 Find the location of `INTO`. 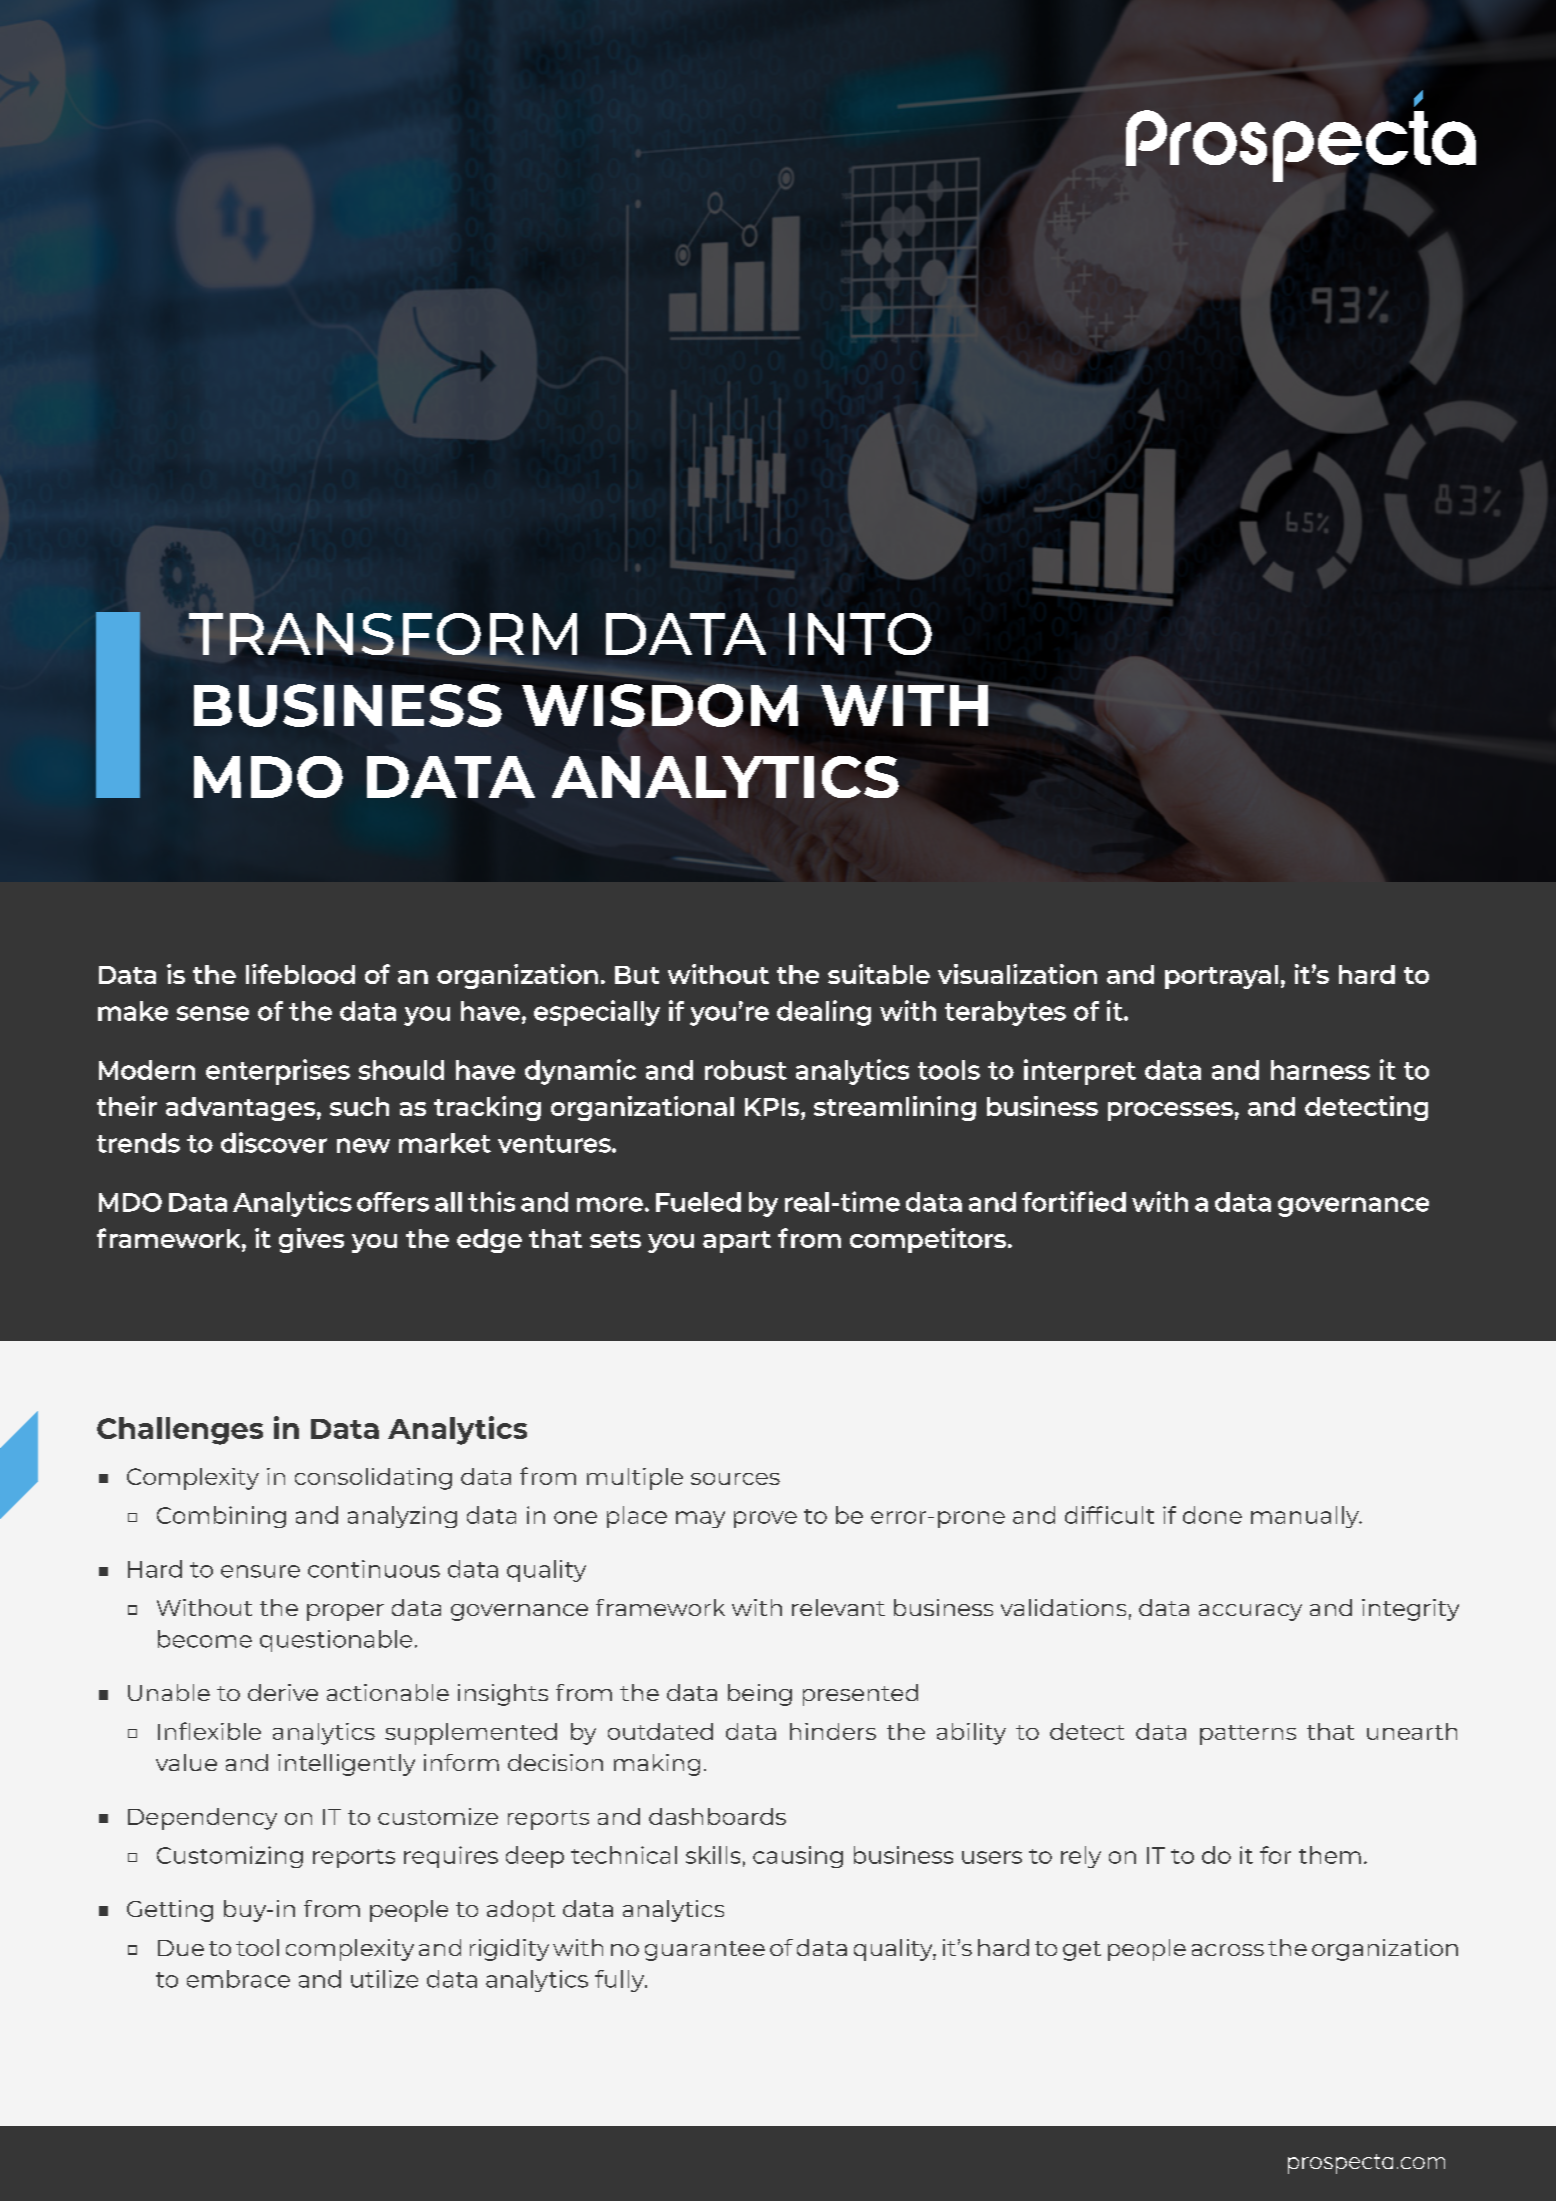

INTO is located at coordinates (860, 634).
